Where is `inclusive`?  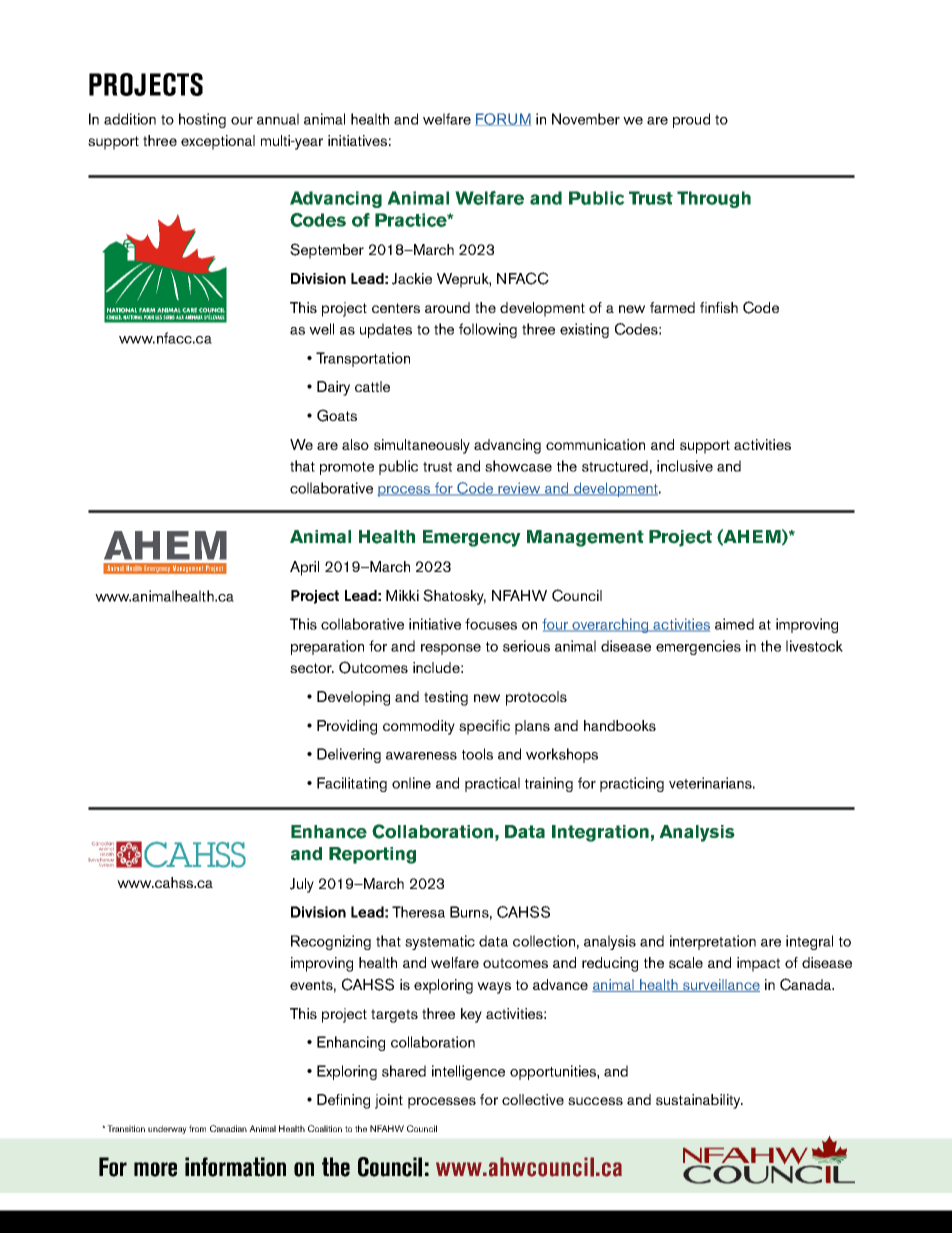 inclusive is located at coordinates (685, 466).
